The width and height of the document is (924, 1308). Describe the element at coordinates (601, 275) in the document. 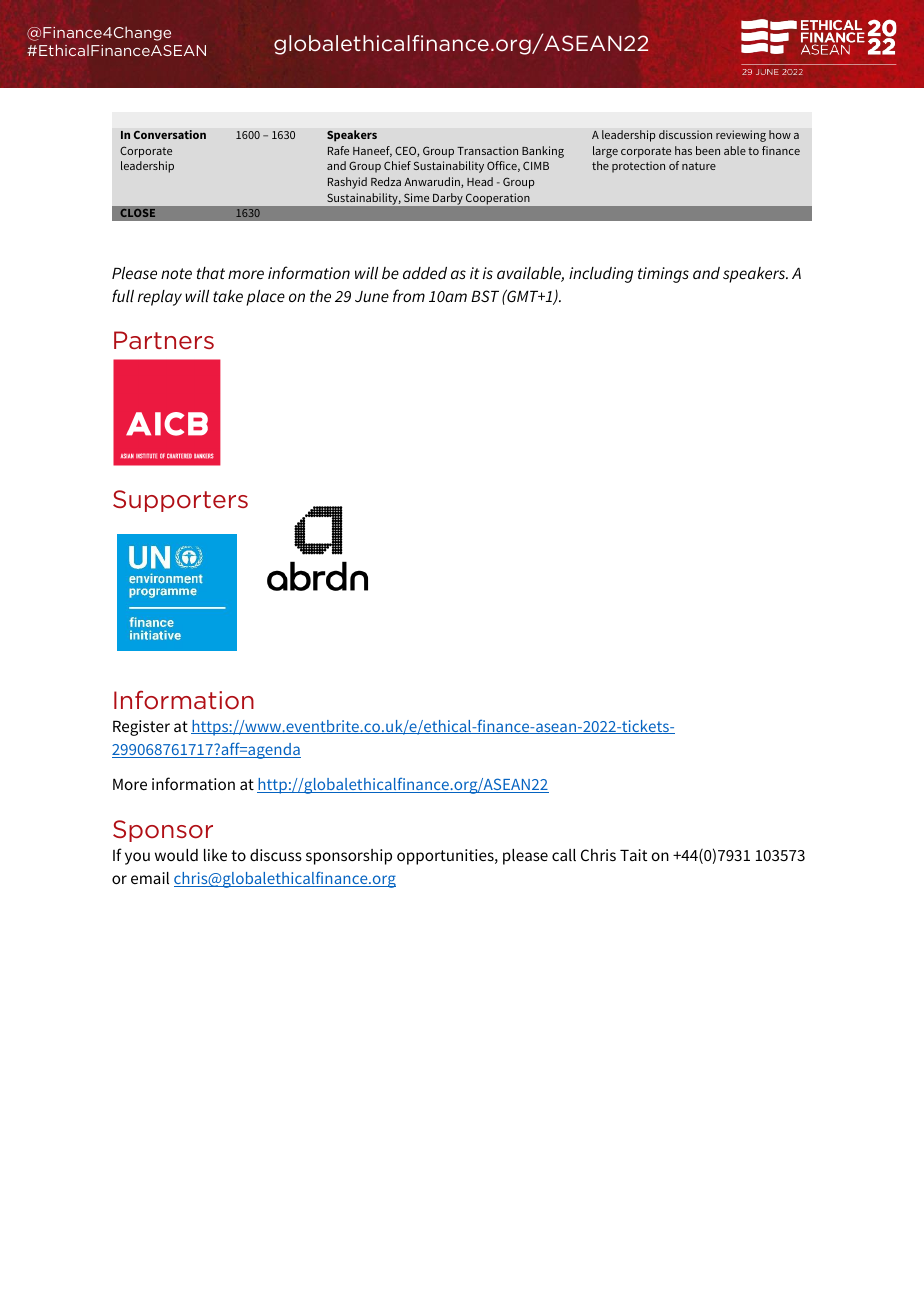

I see `including` at that location.
